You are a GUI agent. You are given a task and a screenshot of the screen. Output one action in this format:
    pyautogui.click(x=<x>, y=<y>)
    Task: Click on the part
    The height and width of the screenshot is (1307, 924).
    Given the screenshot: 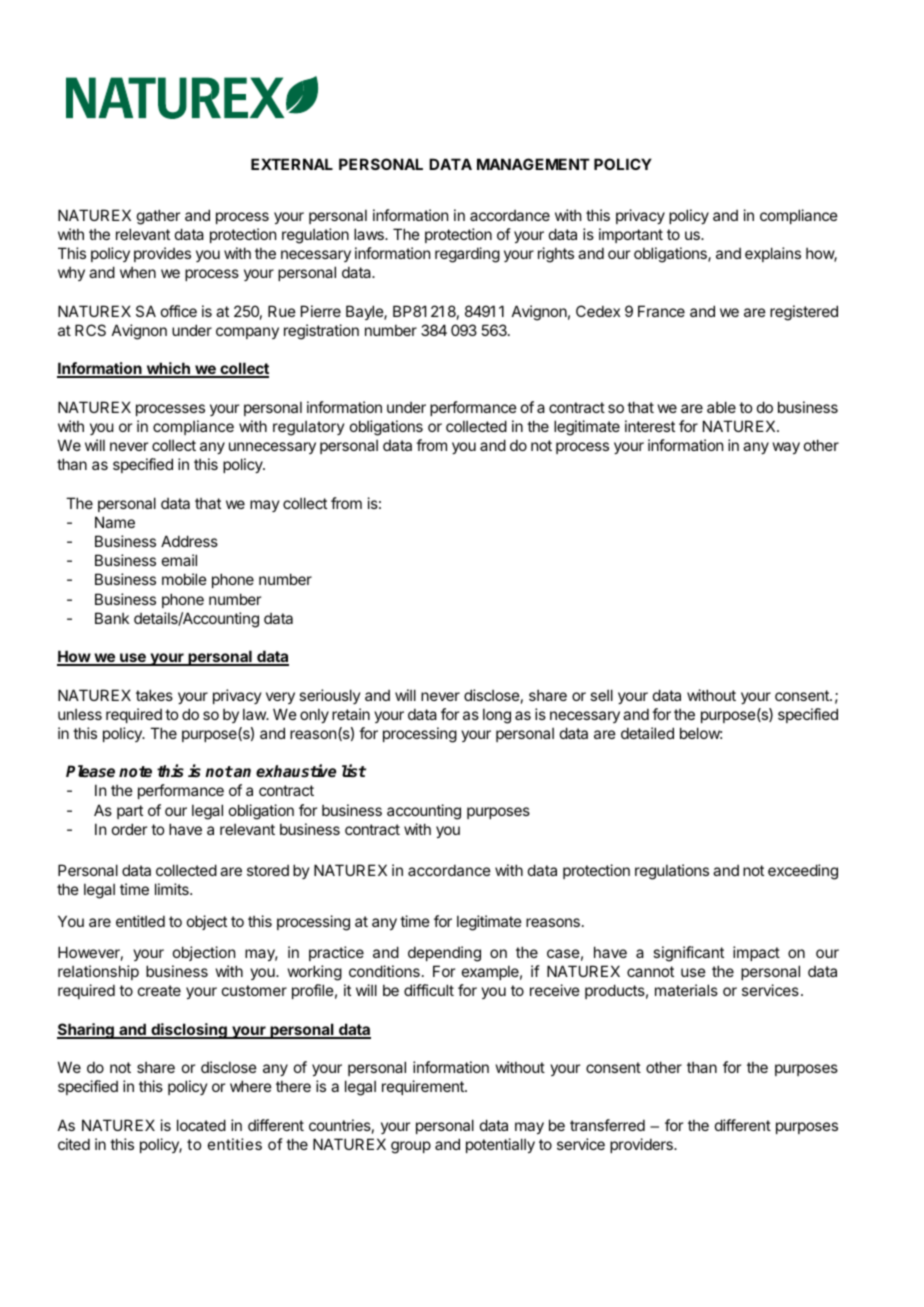 What is the action you would take?
    pyautogui.click(x=130, y=812)
